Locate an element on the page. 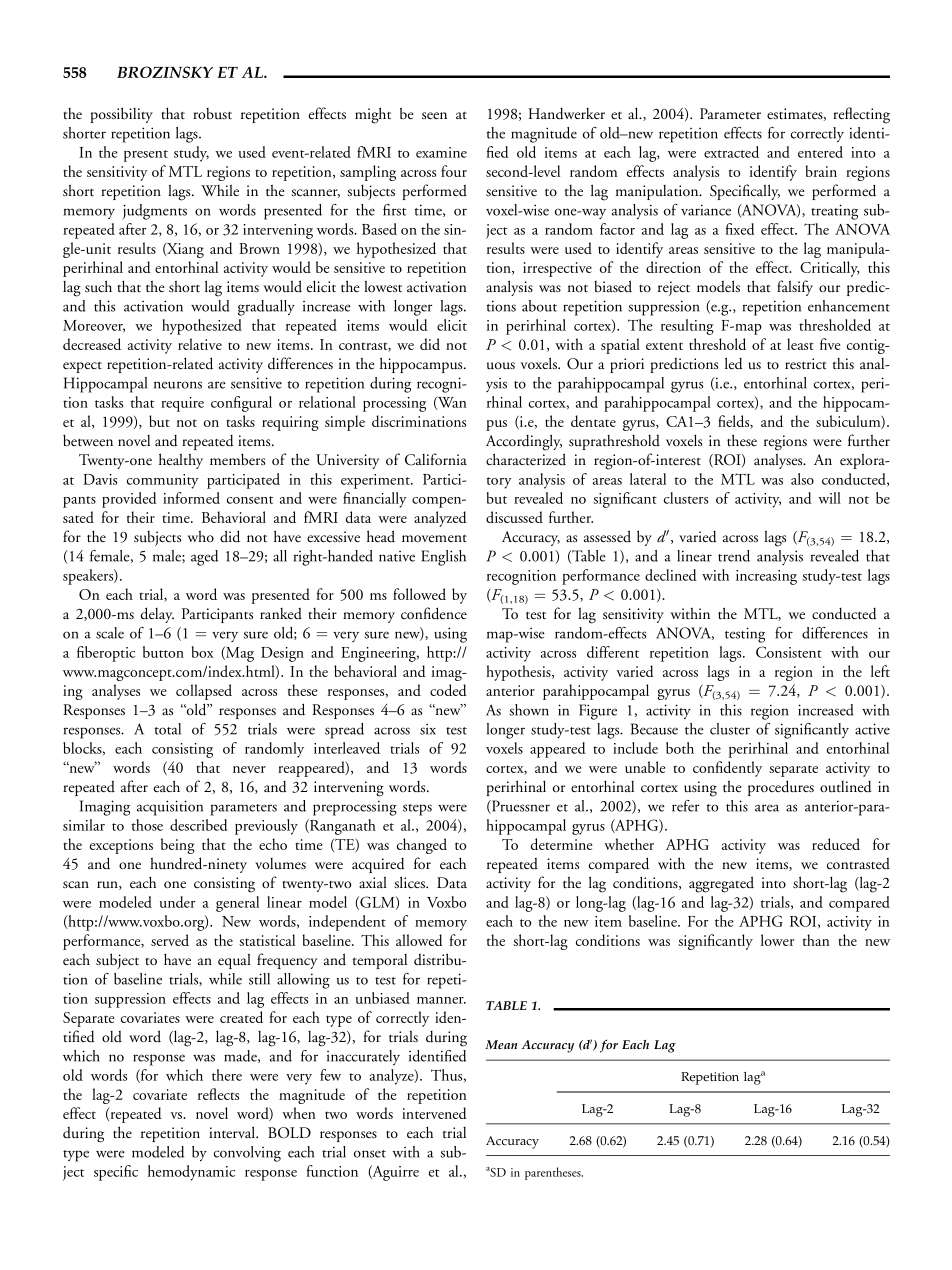 The height and width of the document is (1270, 952). intervened is located at coordinates (434, 1113).
